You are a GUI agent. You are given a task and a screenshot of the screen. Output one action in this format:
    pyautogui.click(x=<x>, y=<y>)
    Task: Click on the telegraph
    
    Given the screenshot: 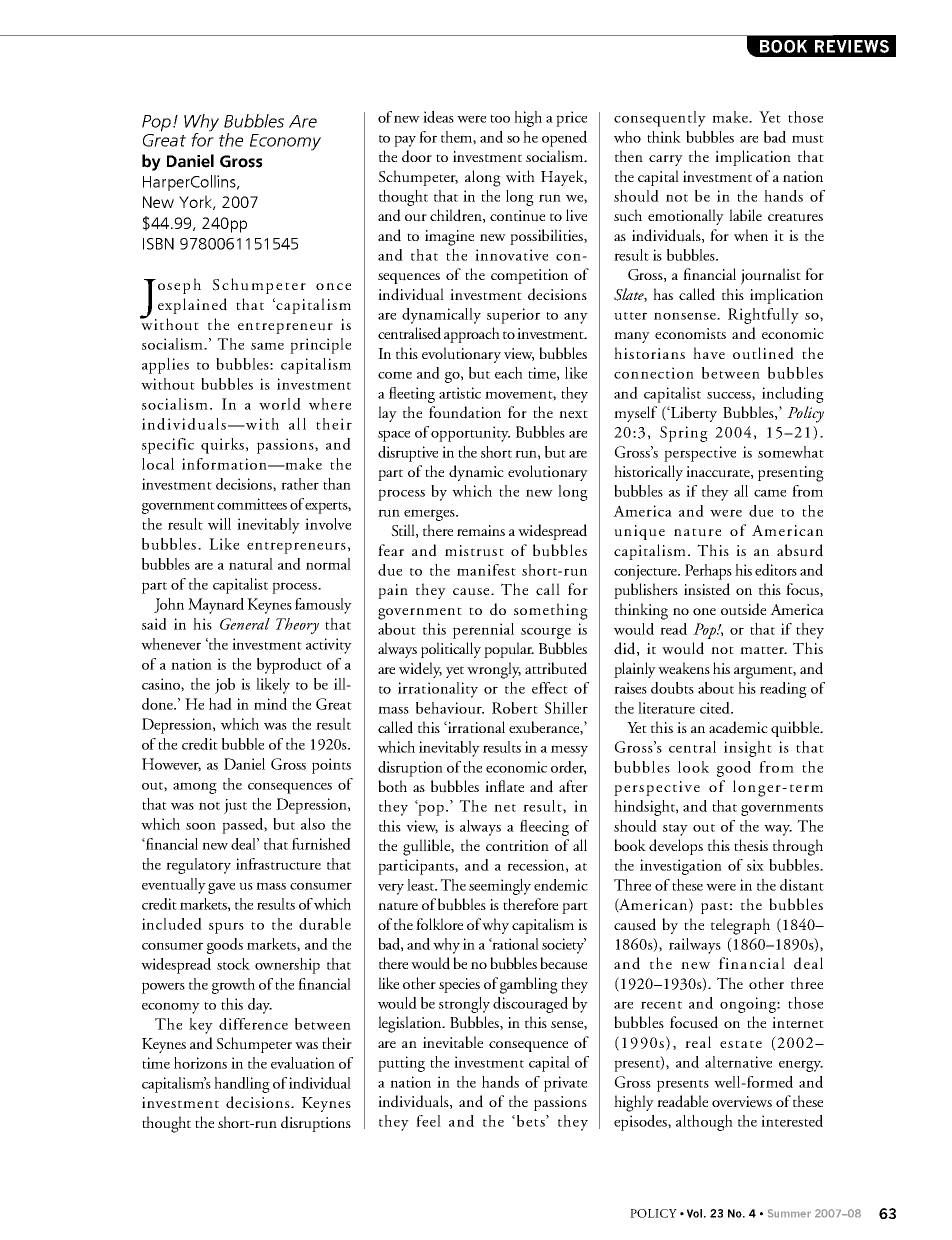 What is the action you would take?
    pyautogui.click(x=740, y=926)
